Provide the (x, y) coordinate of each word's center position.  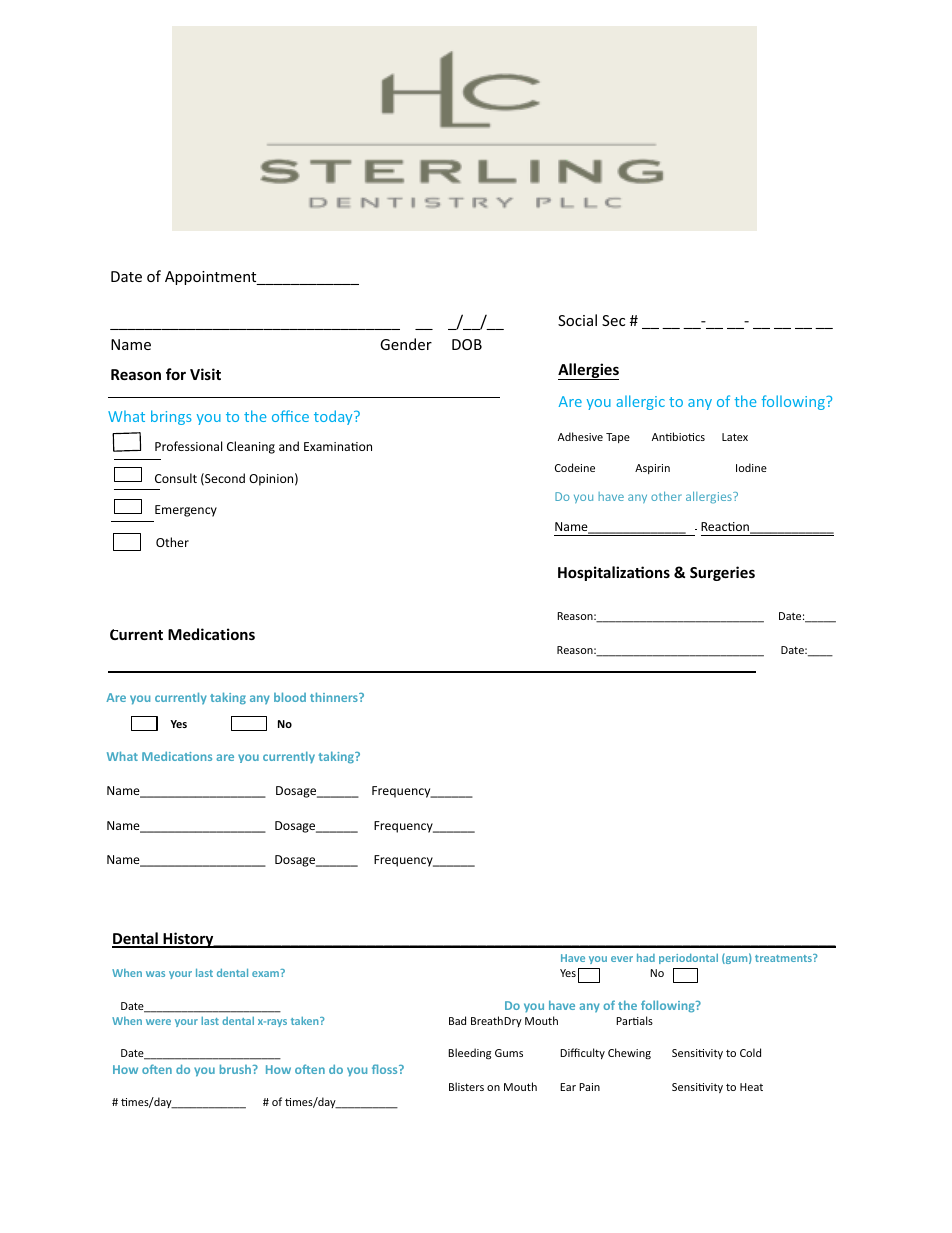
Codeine (575, 467)
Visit (205, 374)
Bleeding (469, 1054)
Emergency (186, 511)
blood (290, 697)
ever (622, 959)
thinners (335, 697)
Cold (750, 1052)
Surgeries (722, 573)
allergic (640, 402)
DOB (467, 344)
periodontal (688, 959)
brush (237, 1069)
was (155, 974)
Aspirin (652, 469)
